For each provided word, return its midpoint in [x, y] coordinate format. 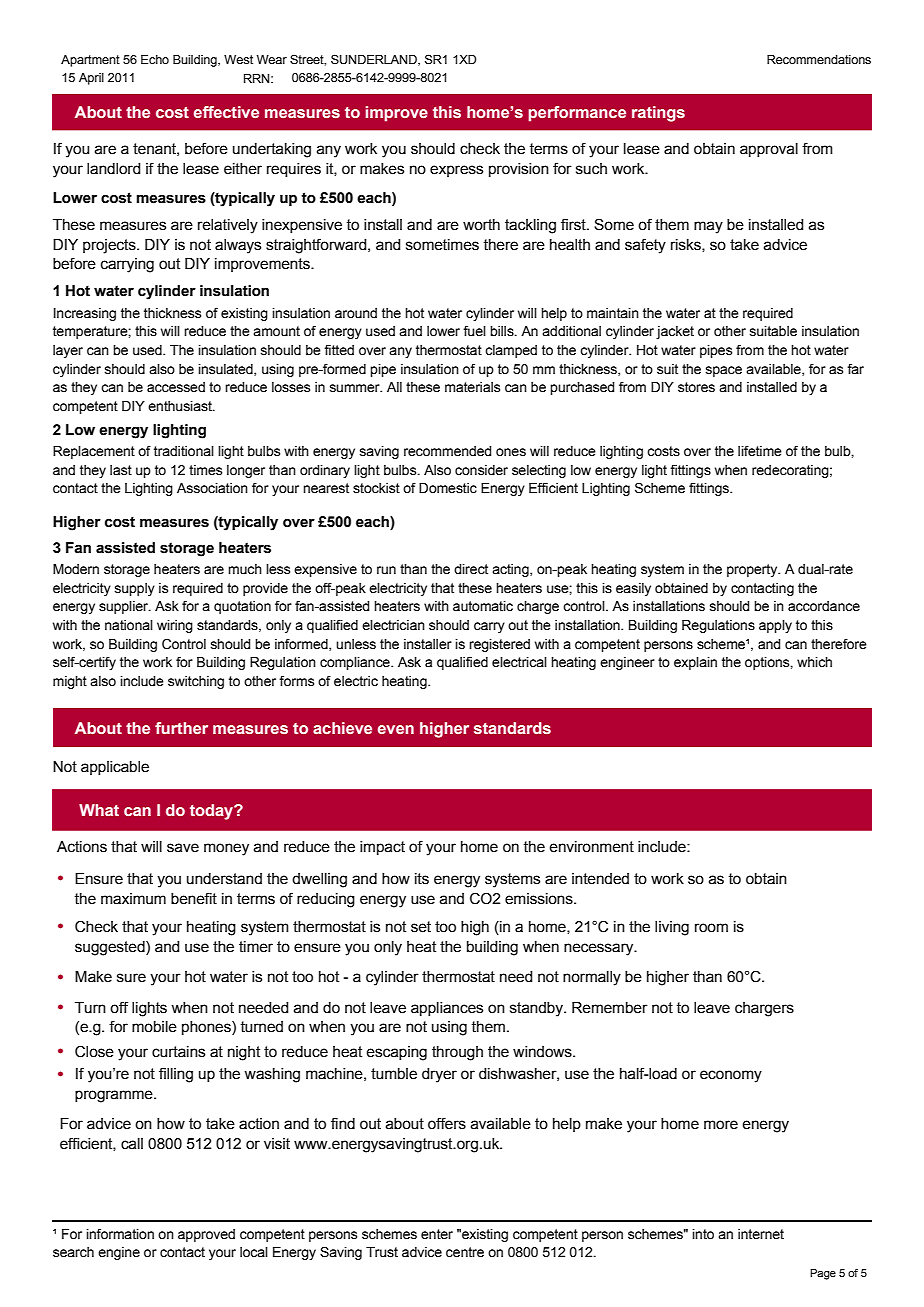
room [711, 928]
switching [196, 682]
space [724, 371]
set [421, 927]
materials [472, 387]
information [120, 1234]
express [456, 171]
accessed [176, 387]
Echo [155, 60]
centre [465, 1252]
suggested [111, 948]
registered [499, 645]
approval [769, 150]
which [814, 662]
